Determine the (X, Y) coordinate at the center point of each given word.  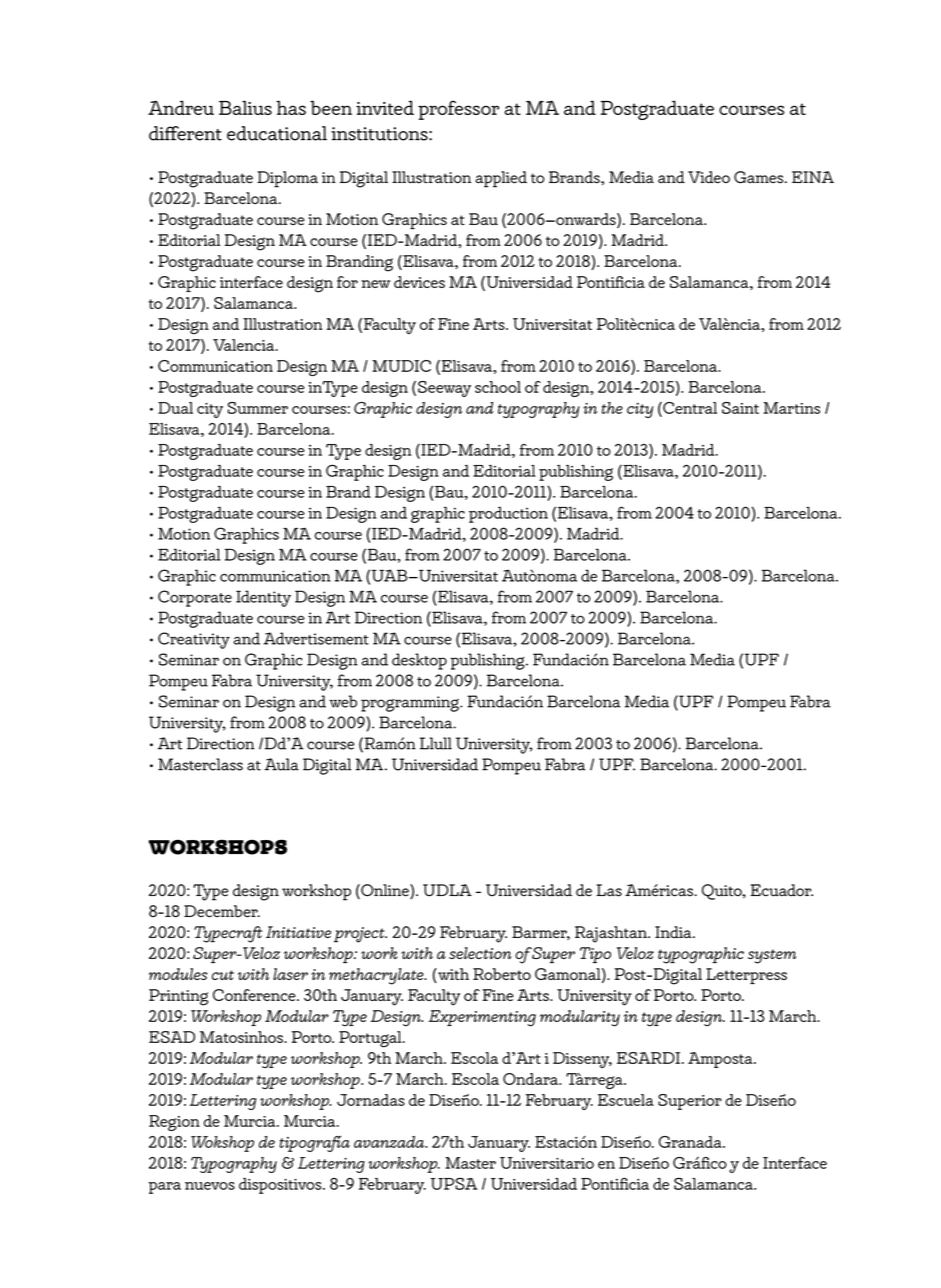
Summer (258, 408)
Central (689, 409)
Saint (740, 408)
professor (458, 110)
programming (411, 704)
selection (480, 953)
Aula (281, 764)
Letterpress (746, 976)
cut (223, 975)
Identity (263, 598)
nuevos (210, 1186)
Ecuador (781, 890)
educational (277, 133)
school (498, 387)
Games (760, 177)
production (508, 515)
